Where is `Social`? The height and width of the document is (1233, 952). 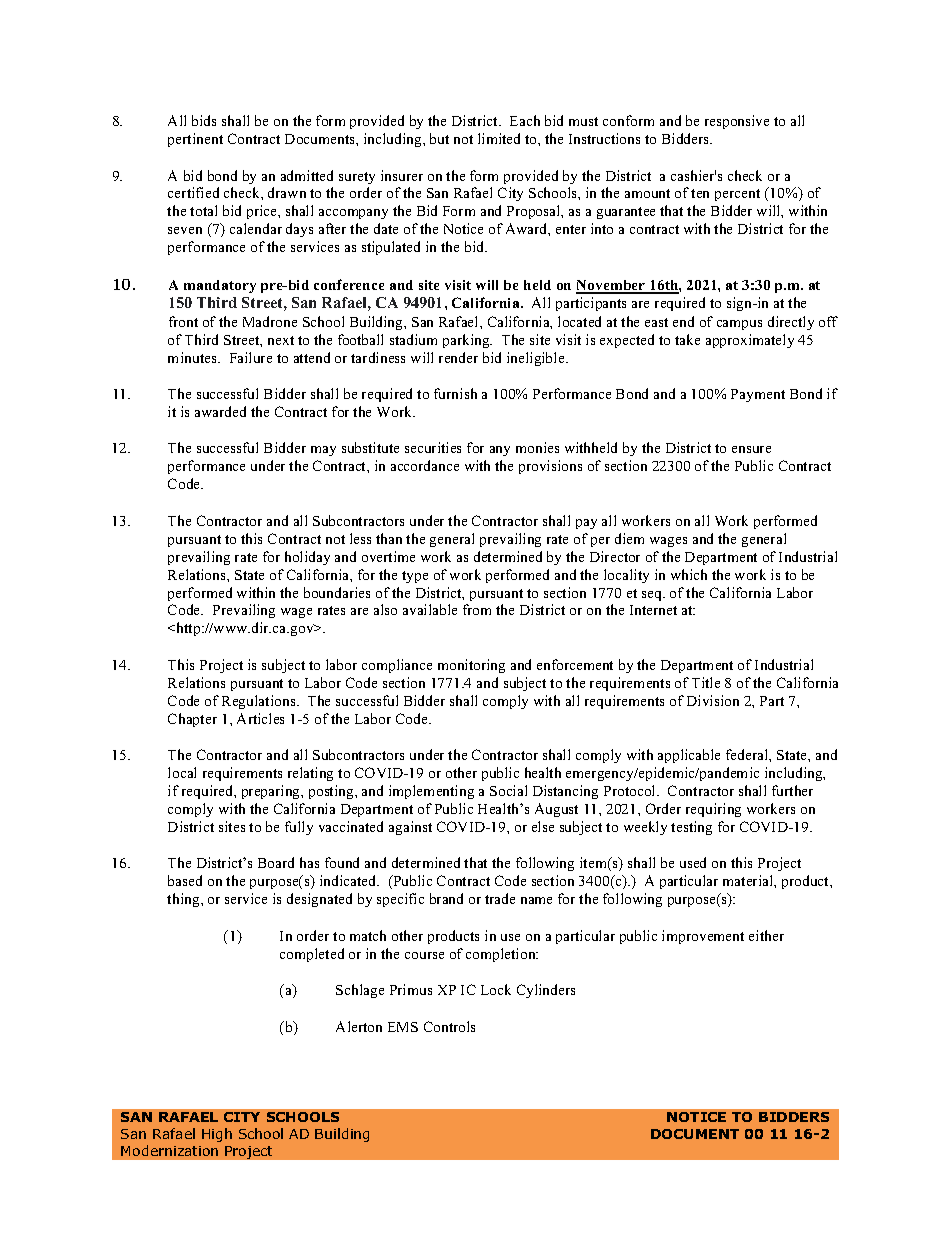 Social is located at coordinates (508, 790).
